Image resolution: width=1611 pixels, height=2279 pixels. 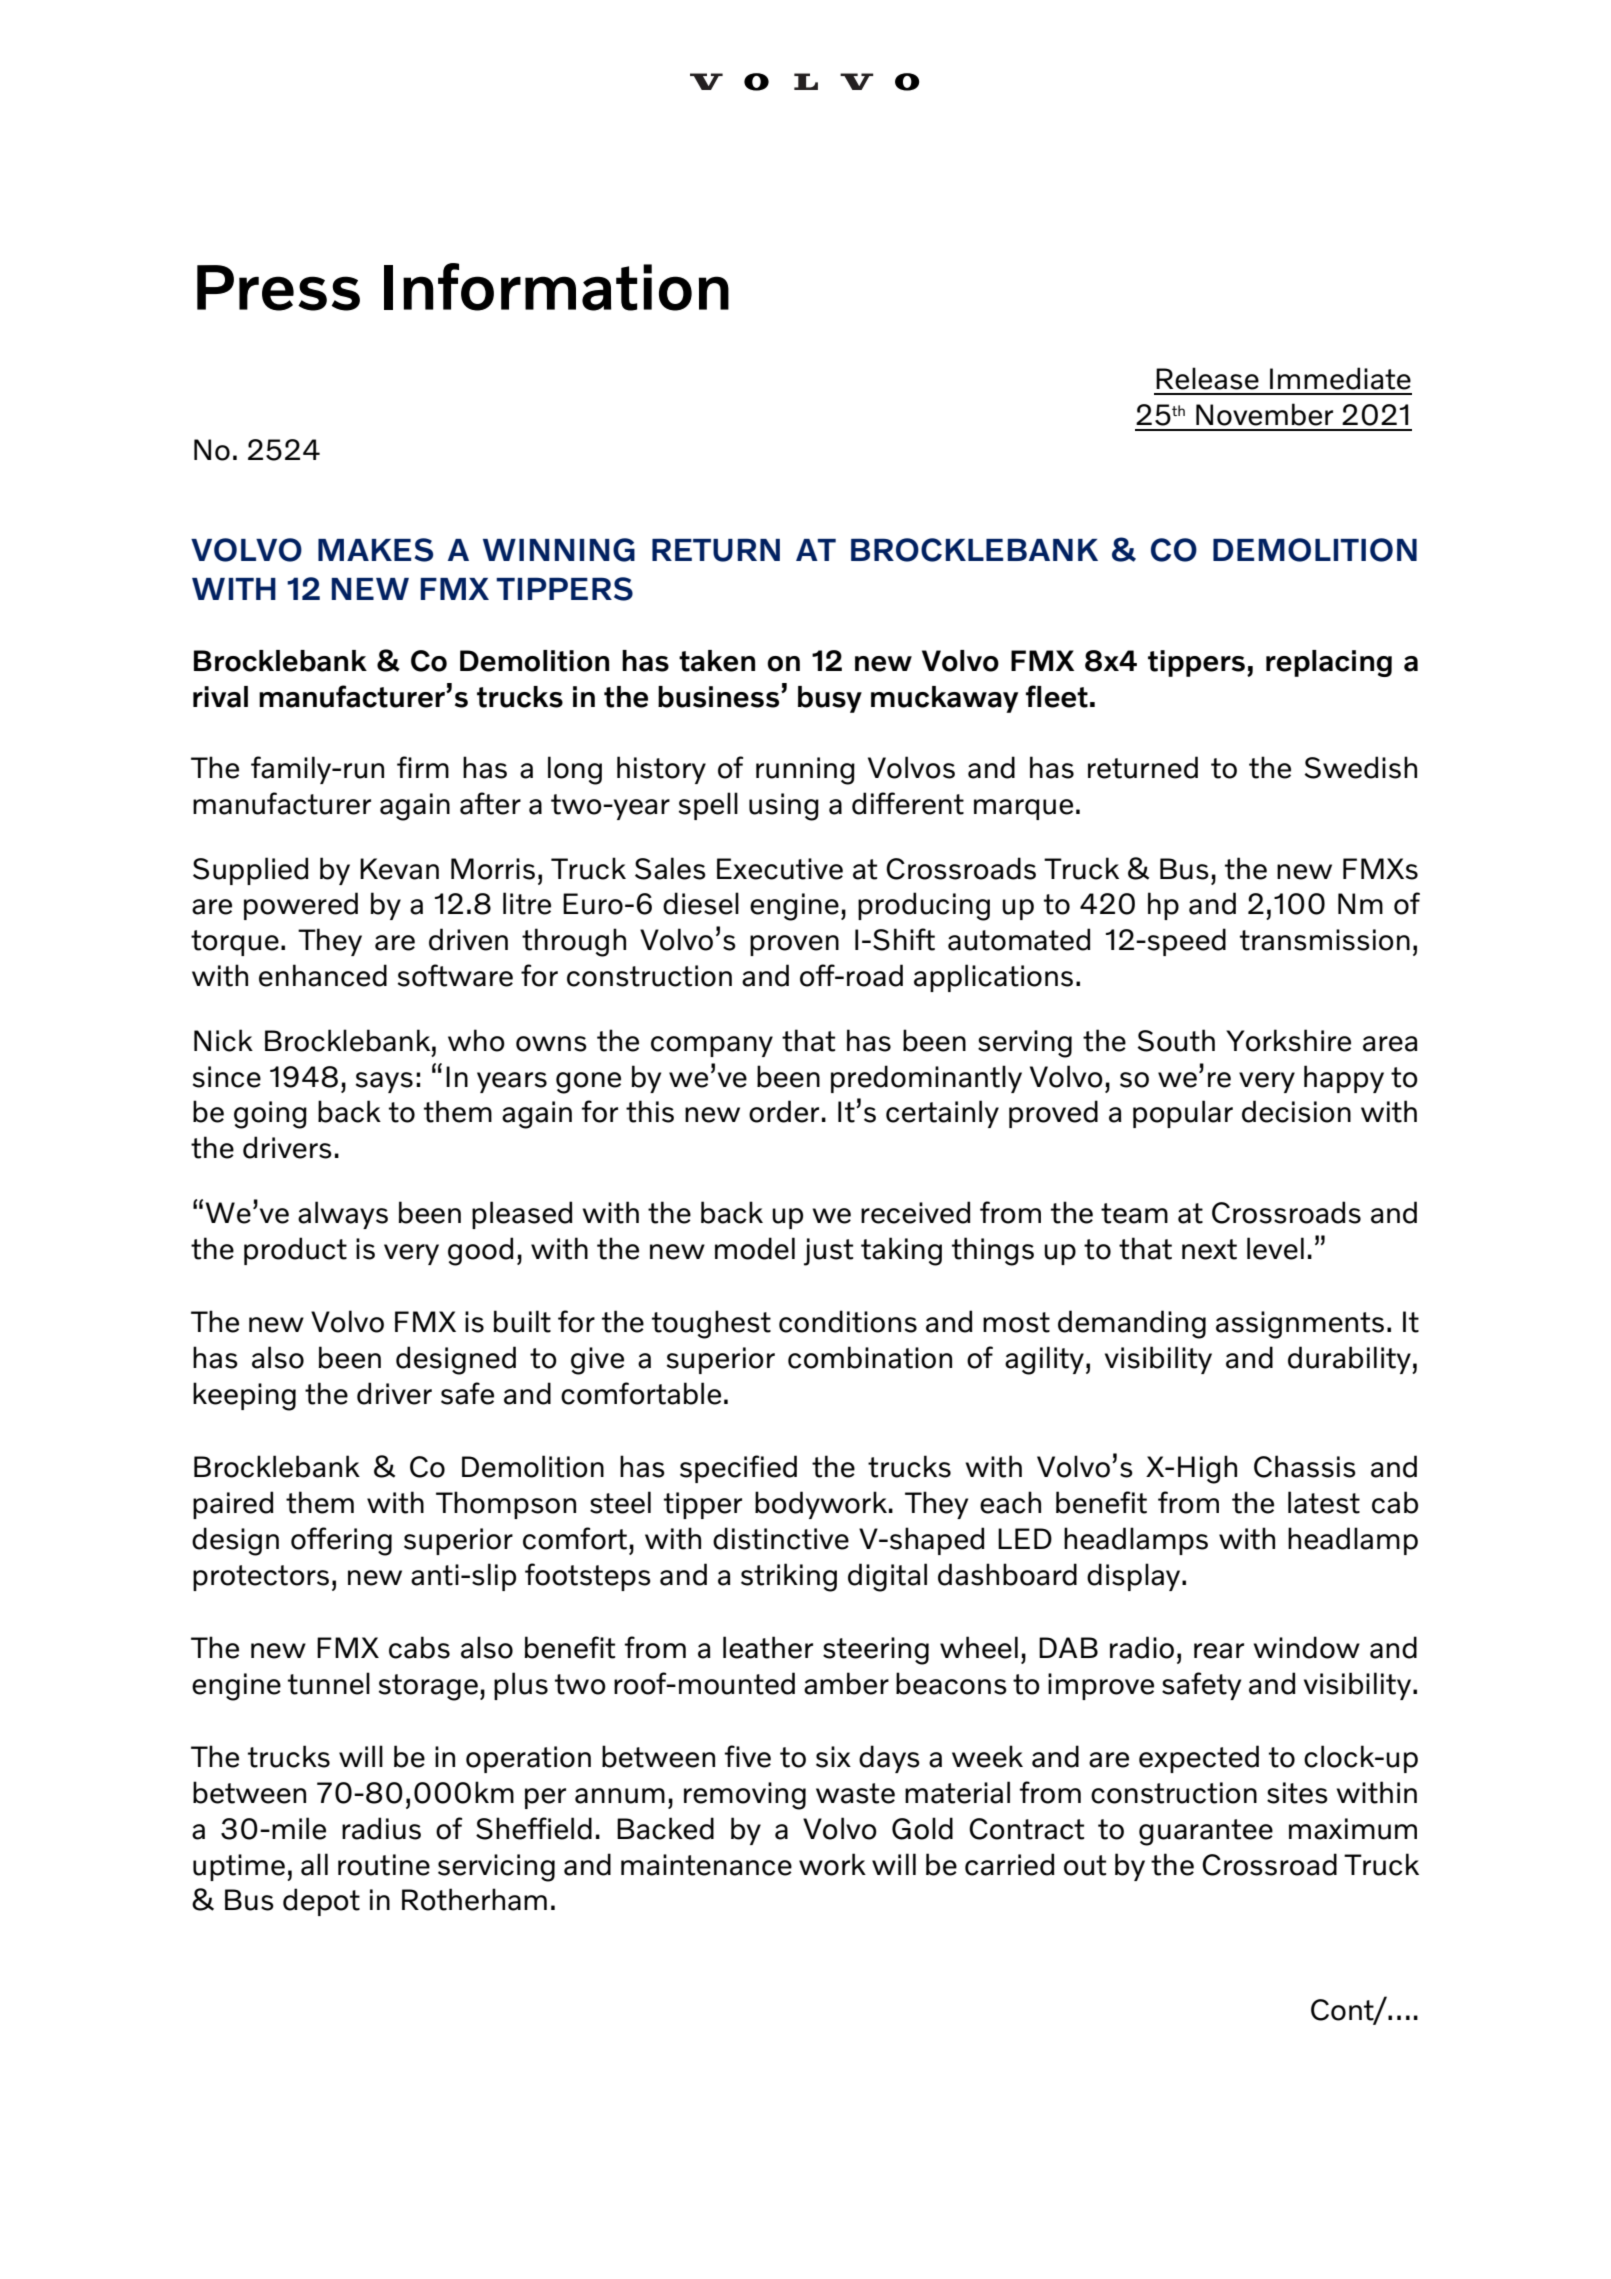 What do you see at coordinates (1360, 767) in the page?
I see `Swedish` at bounding box center [1360, 767].
